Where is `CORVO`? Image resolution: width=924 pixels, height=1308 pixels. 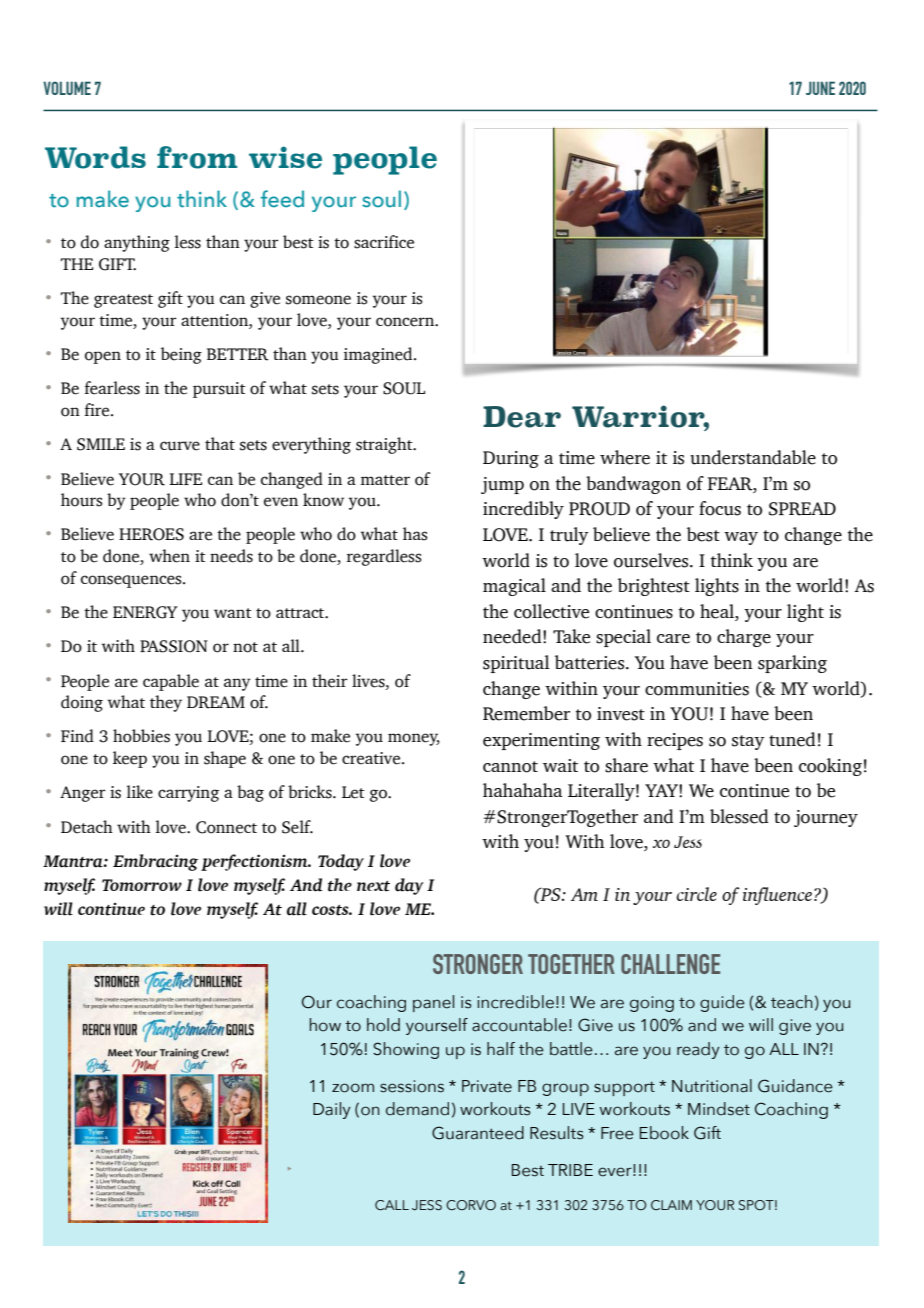 CORVO is located at coordinates (471, 1205).
